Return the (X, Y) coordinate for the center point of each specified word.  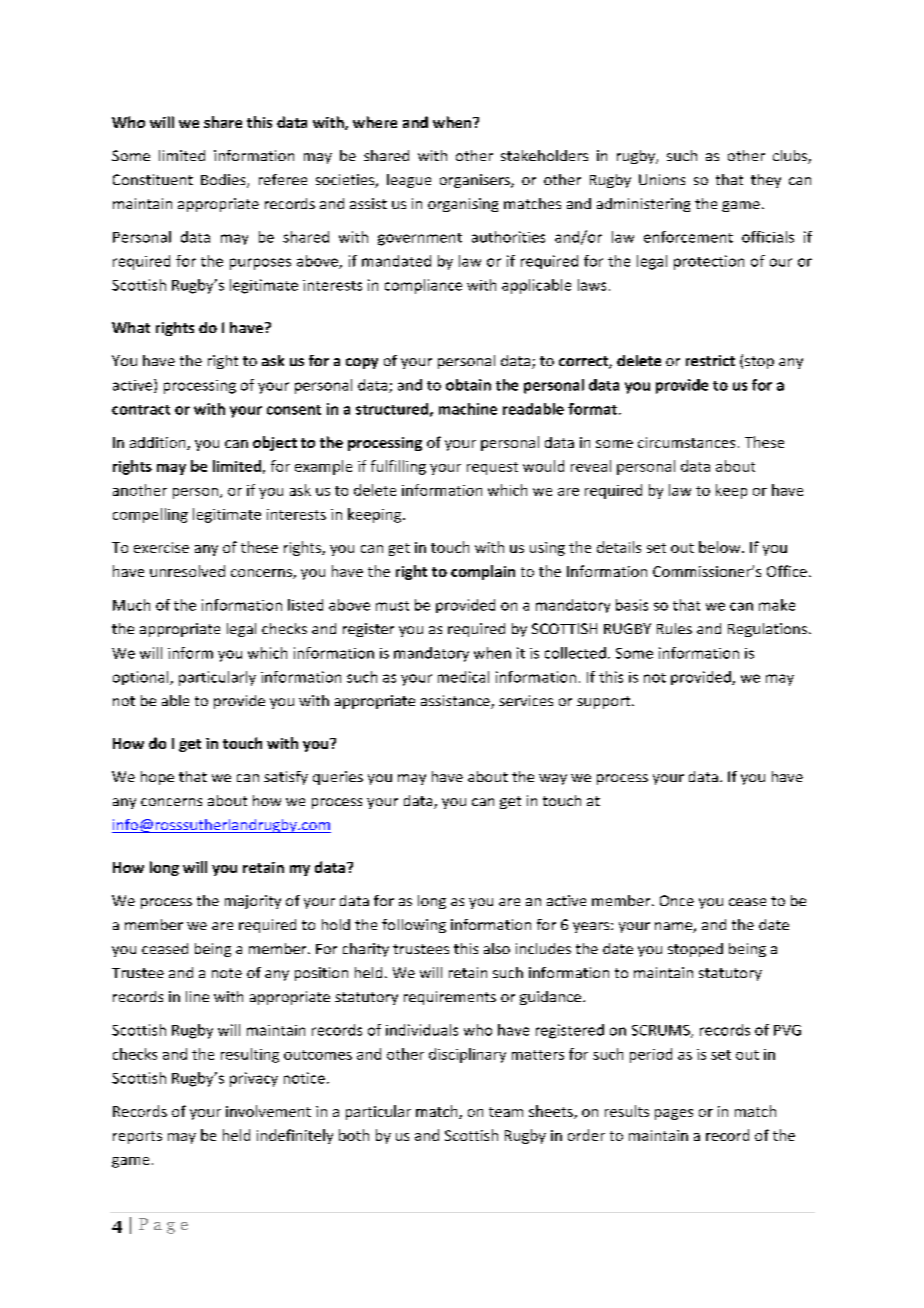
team (506, 1112)
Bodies (224, 181)
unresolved (187, 571)
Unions (662, 179)
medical (463, 677)
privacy (254, 1079)
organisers (476, 181)
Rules (674, 628)
